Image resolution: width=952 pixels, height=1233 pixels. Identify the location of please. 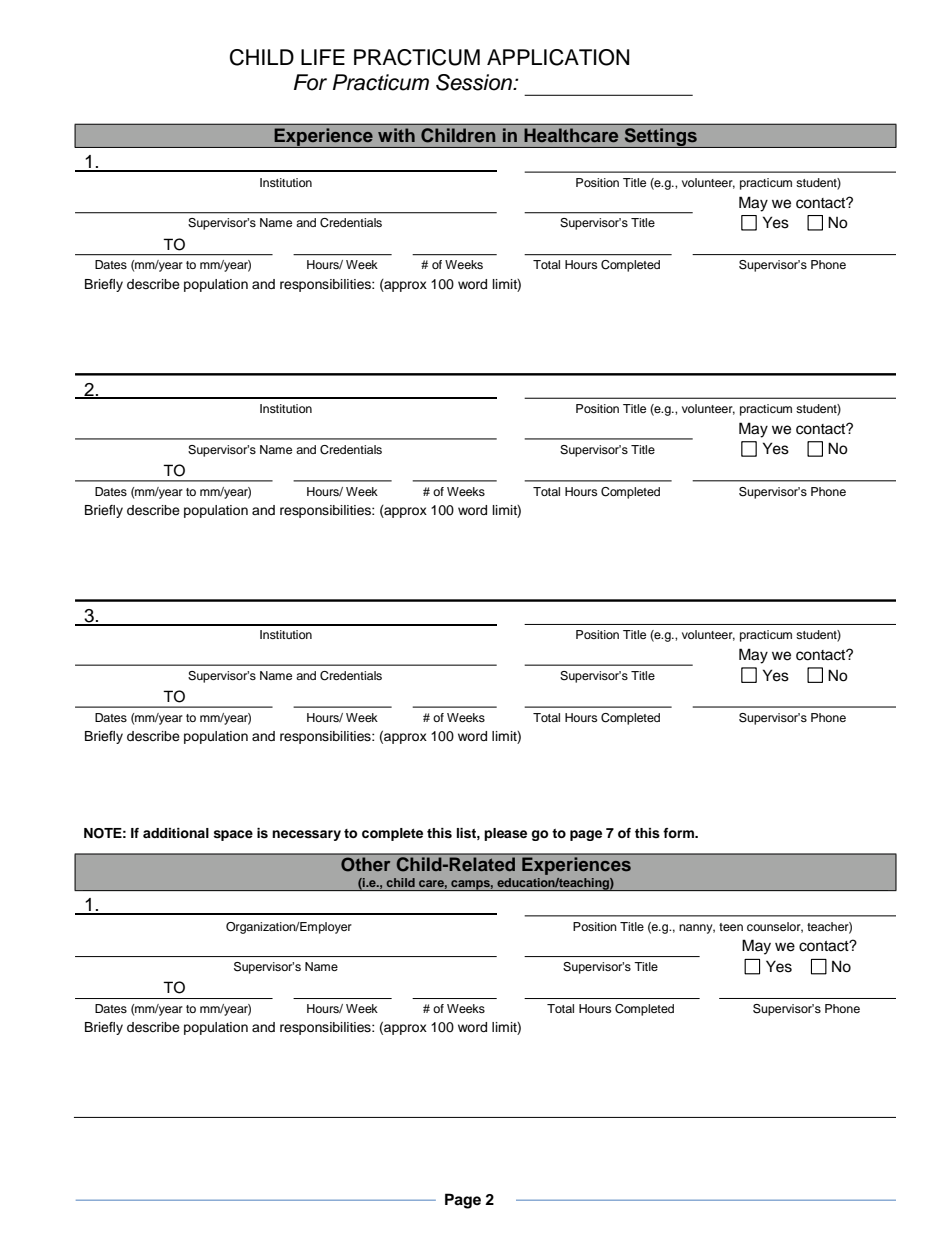
(505, 834).
